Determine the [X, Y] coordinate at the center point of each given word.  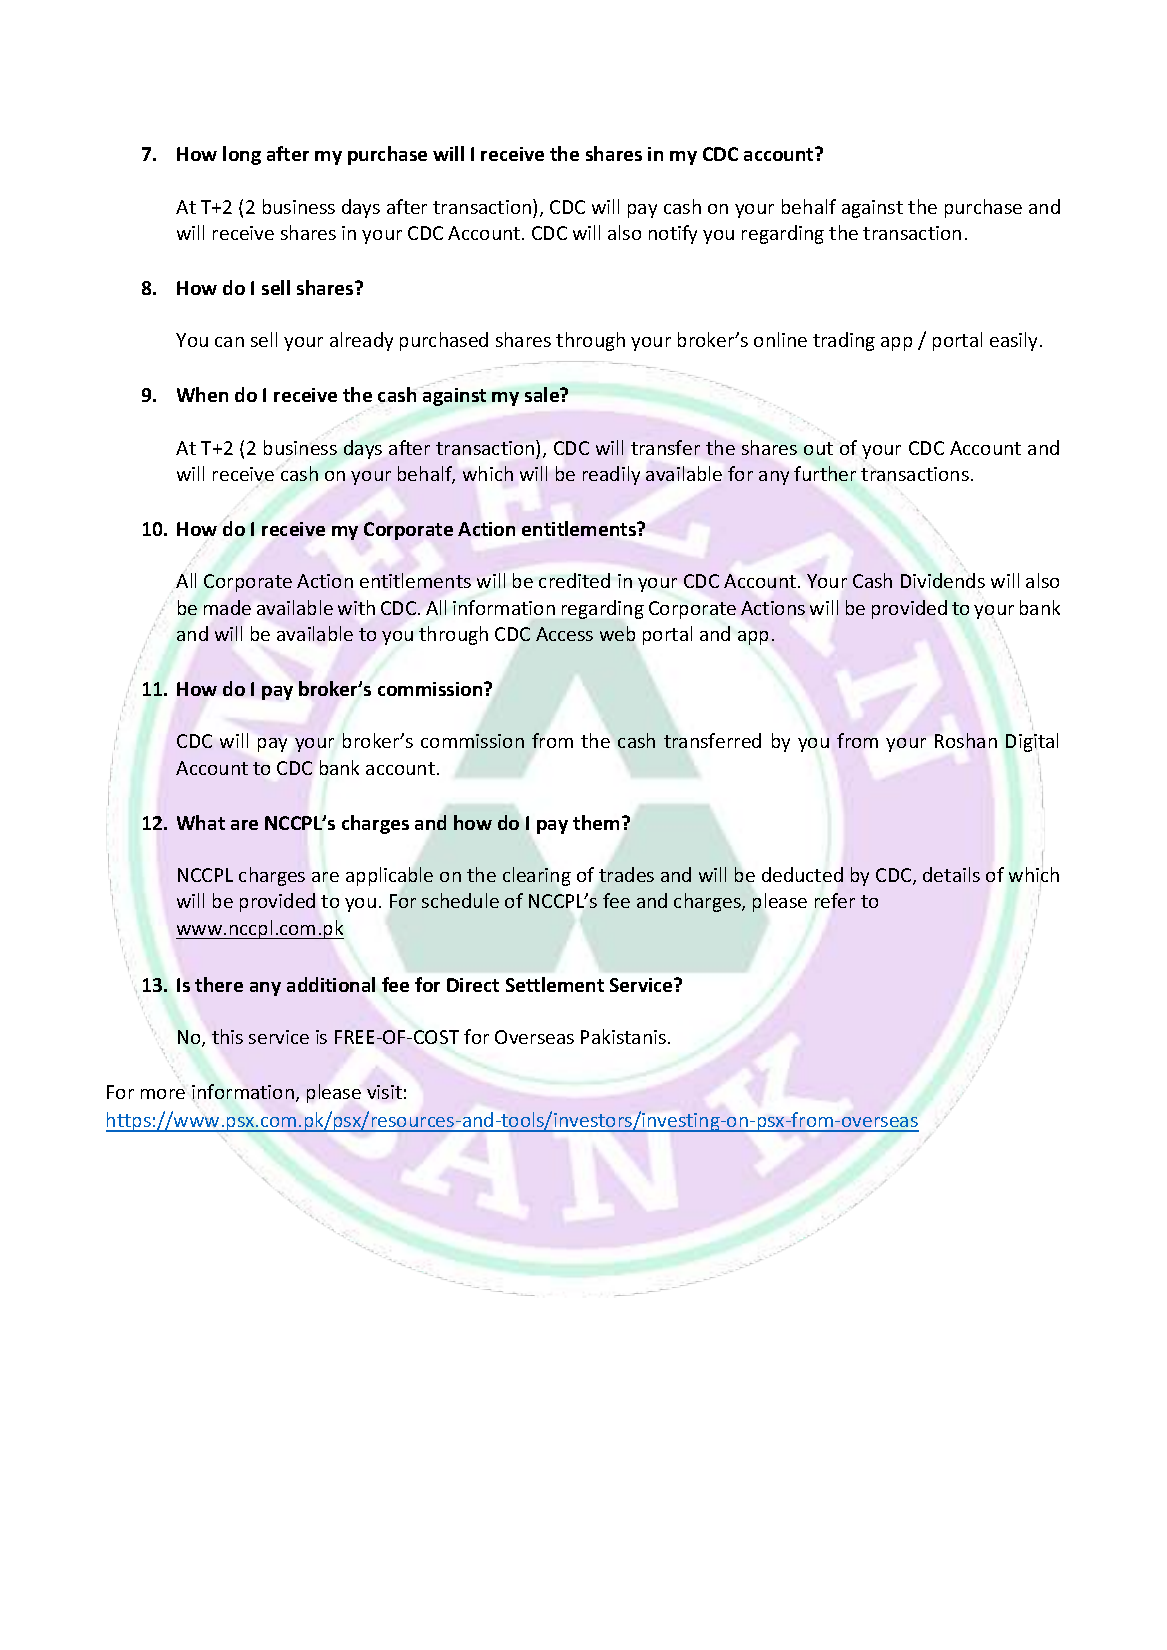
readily [611, 475]
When [202, 394]
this [227, 1036]
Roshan [966, 740]
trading [844, 341]
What [201, 822]
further [825, 473]
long [242, 155]
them [596, 822]
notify [673, 234]
